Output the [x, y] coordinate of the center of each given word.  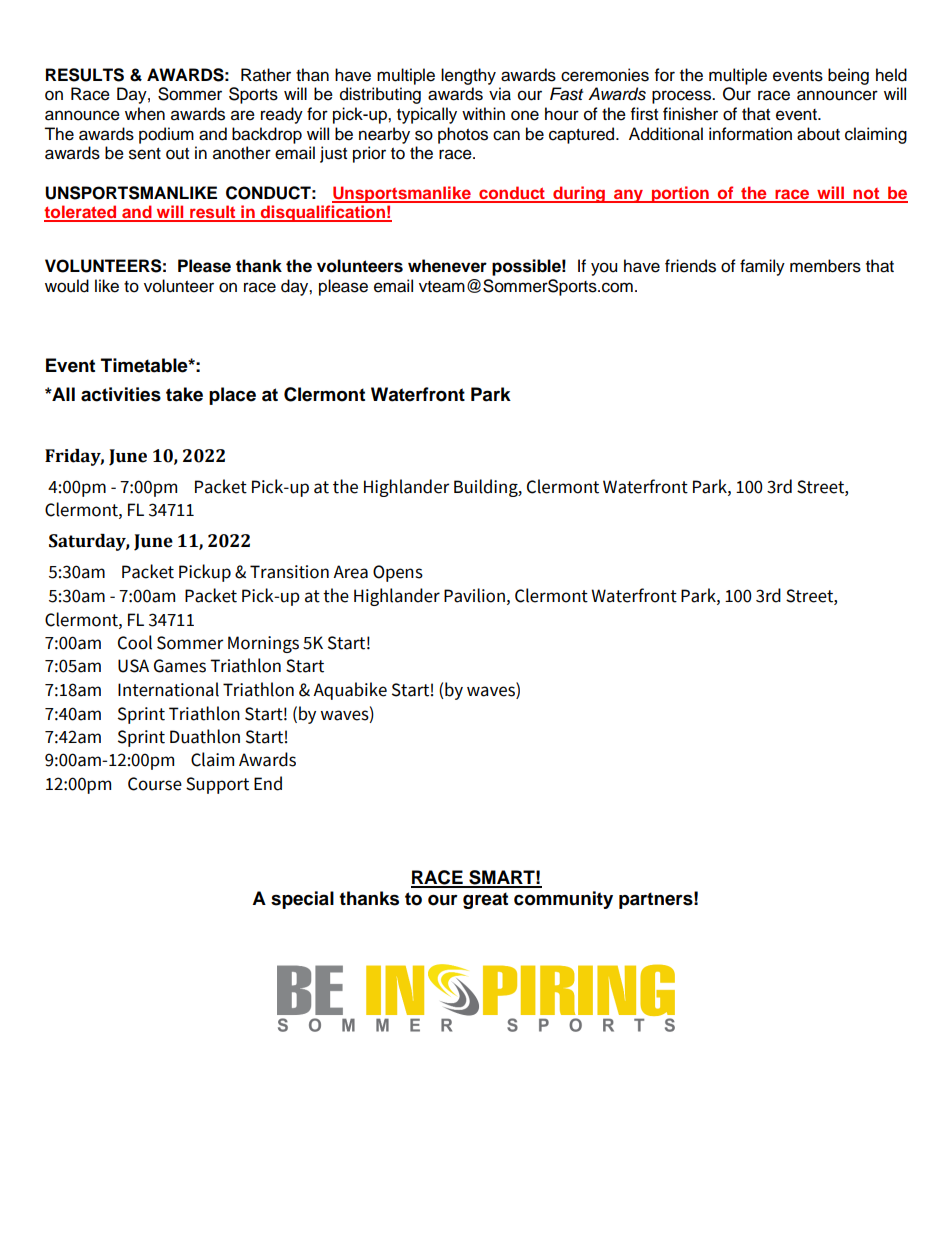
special [302, 900]
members [825, 266]
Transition [289, 572]
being [848, 76]
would [67, 286]
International [168, 689]
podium [166, 135]
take [184, 394]
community [563, 900]
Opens [398, 573]
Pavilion [474, 595]
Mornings [263, 644]
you [604, 269]
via [500, 94]
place [232, 396]
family [762, 267]
